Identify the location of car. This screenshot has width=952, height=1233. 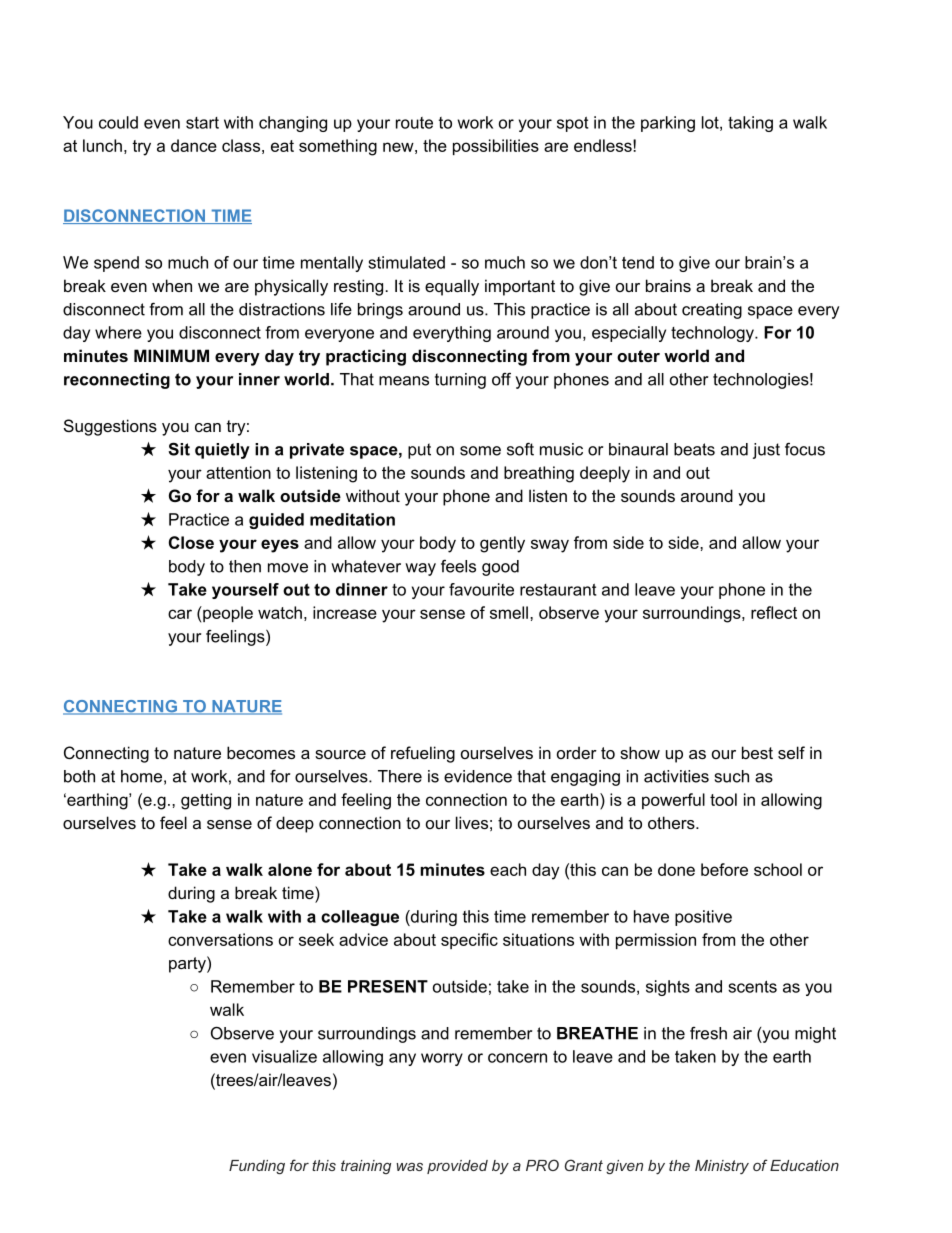
(180, 614).
